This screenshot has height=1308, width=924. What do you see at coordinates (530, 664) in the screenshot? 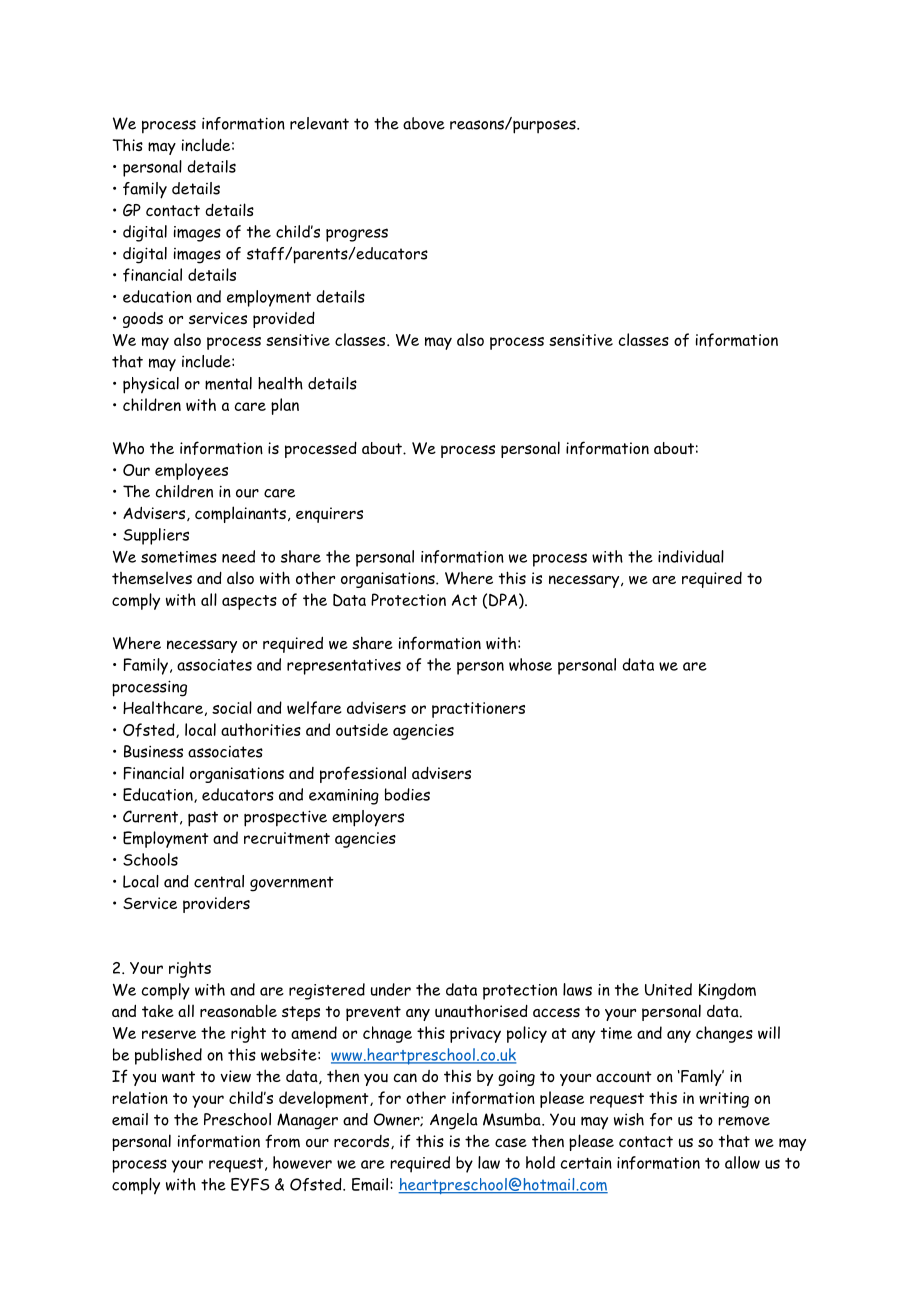
I see `whose` at bounding box center [530, 664].
